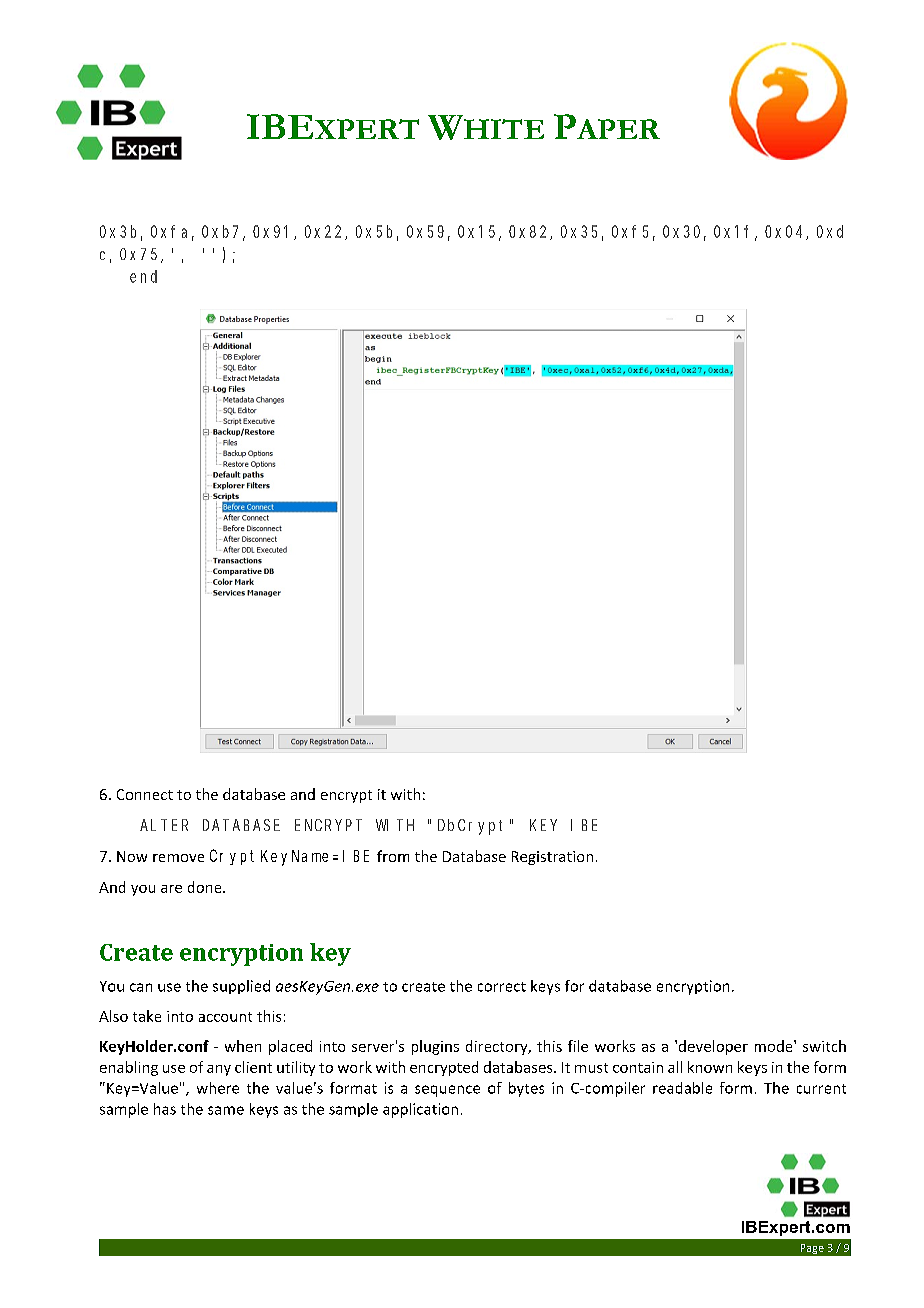 The height and width of the image is (1308, 924). What do you see at coordinates (447, 1091) in the image?
I see `sequence` at bounding box center [447, 1091].
